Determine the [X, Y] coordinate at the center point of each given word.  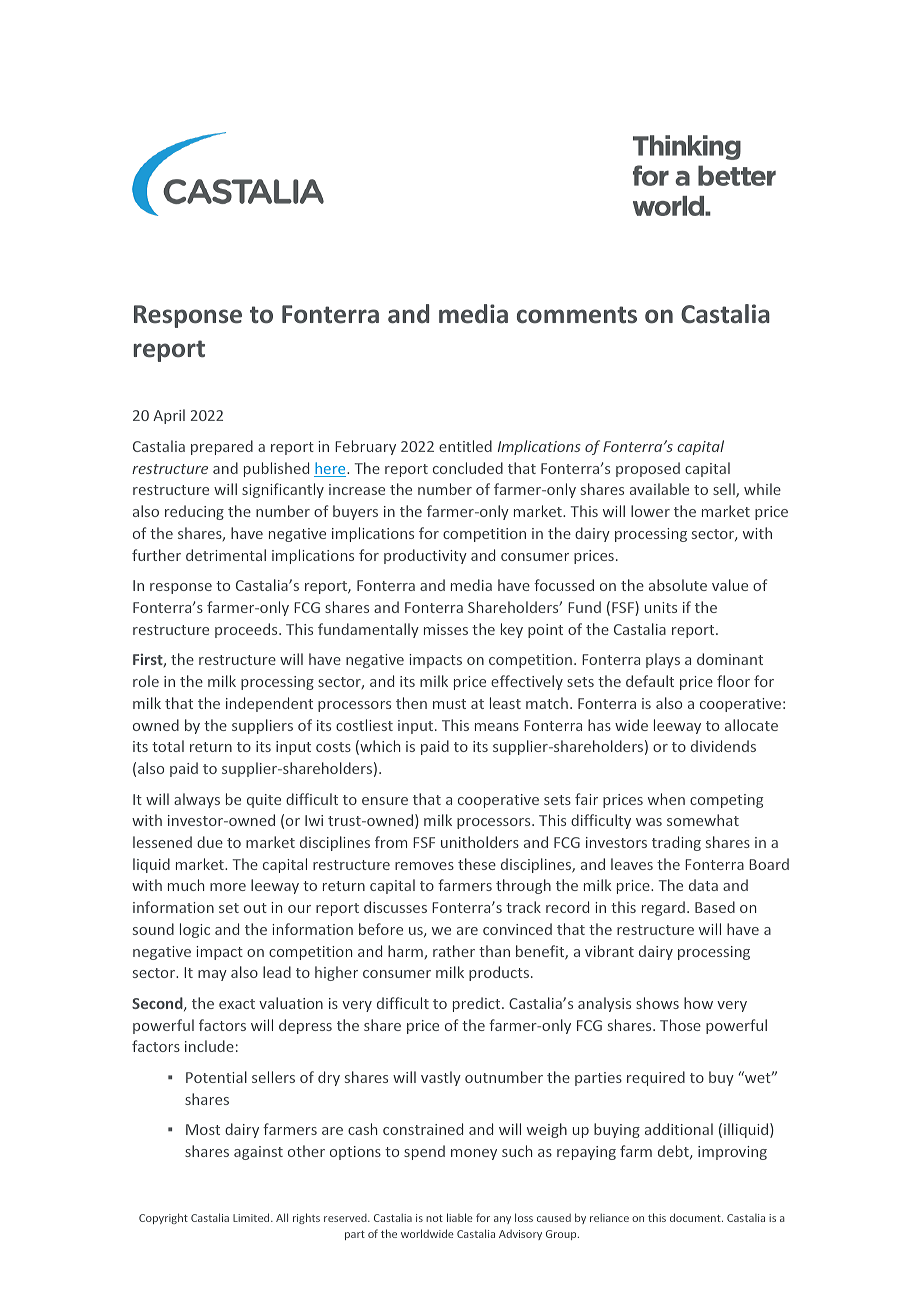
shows [657, 1003]
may [212, 975]
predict [478, 1004]
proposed [648, 469]
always [197, 800]
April [169, 416]
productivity [425, 556]
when [666, 799]
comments [577, 315]
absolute [678, 585]
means [497, 727]
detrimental [226, 555]
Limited [252, 1217]
